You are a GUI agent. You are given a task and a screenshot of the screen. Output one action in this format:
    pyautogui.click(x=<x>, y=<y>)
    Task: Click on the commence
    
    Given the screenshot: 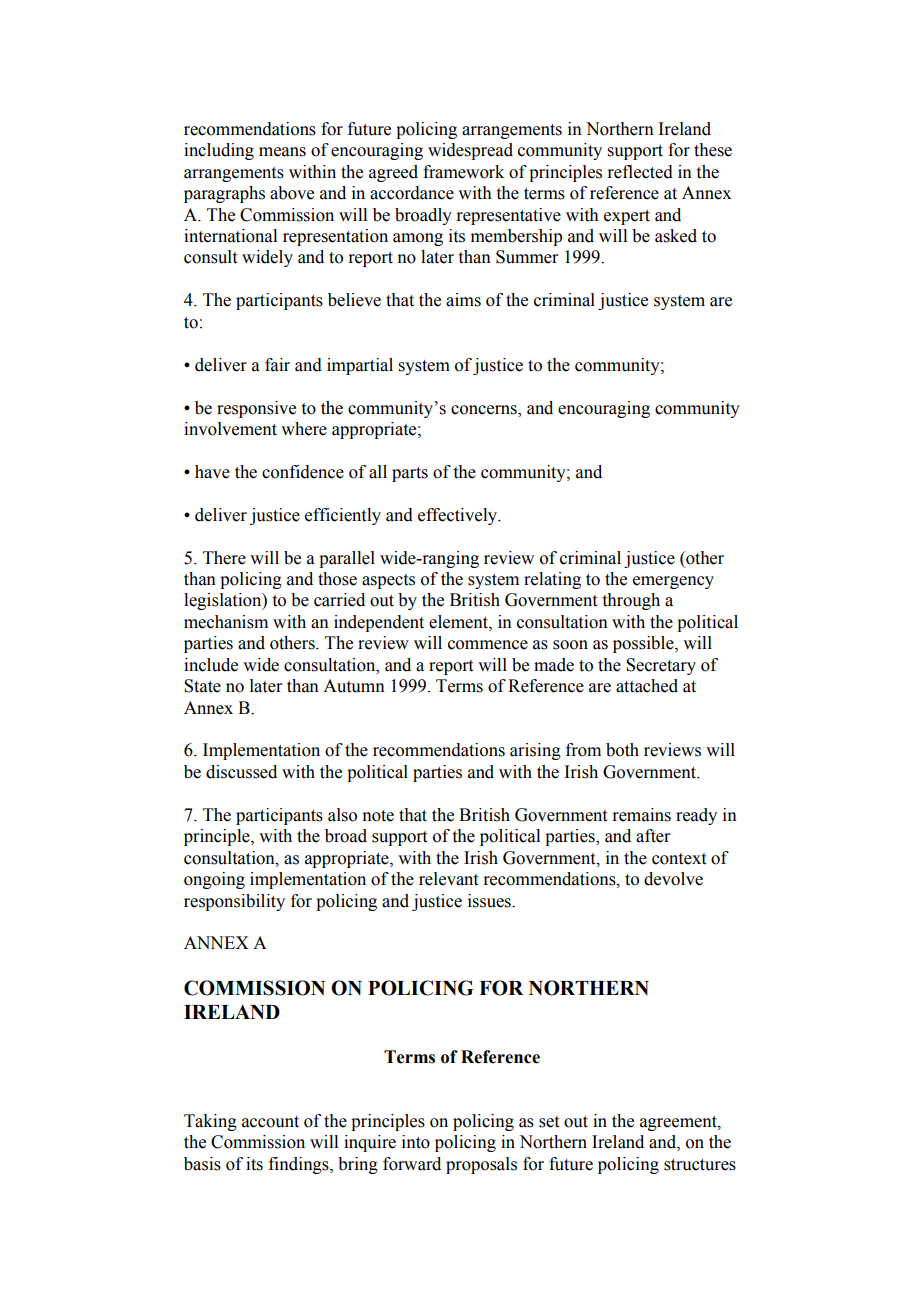 What is the action you would take?
    pyautogui.click(x=488, y=645)
